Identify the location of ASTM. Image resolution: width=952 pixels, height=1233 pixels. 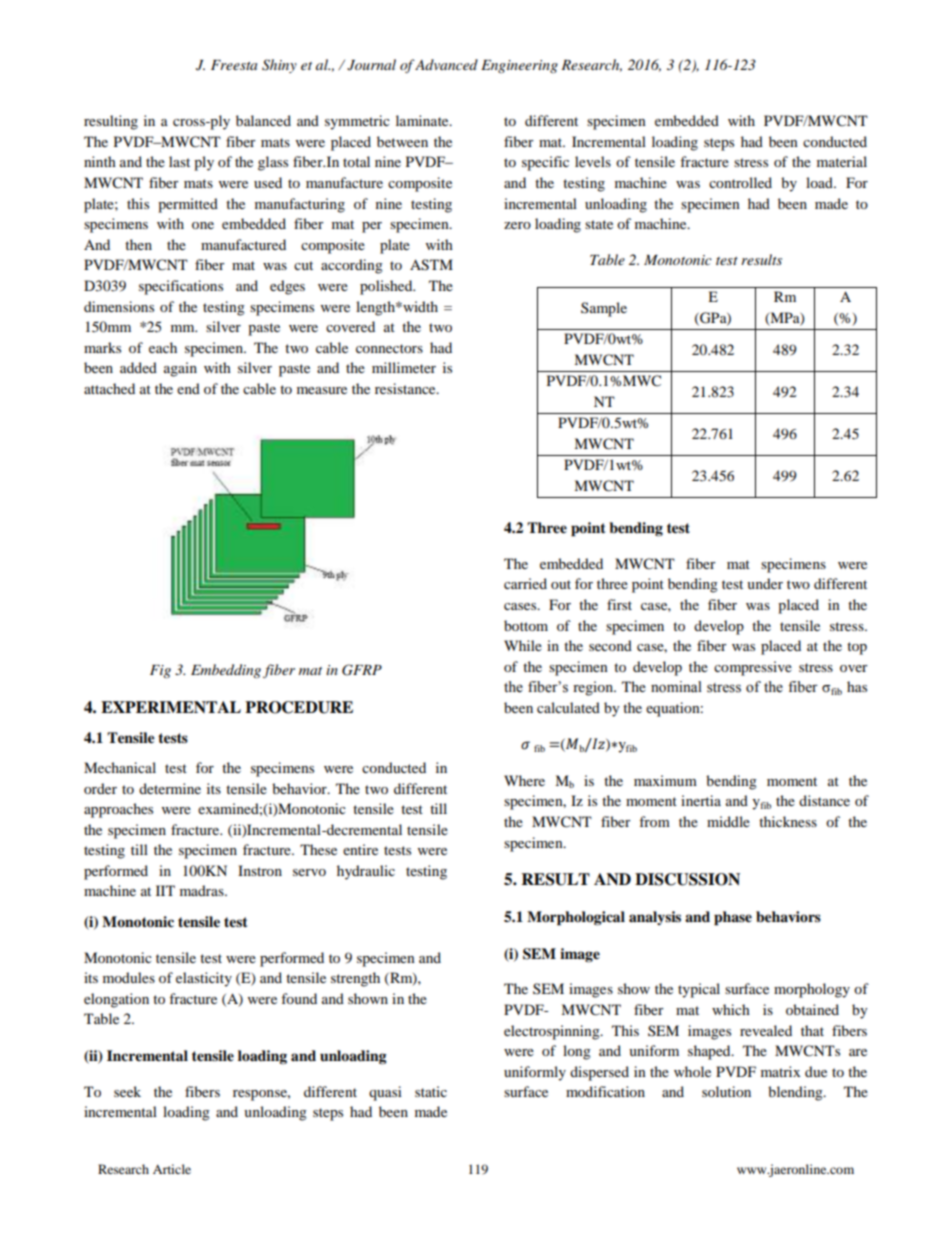
(431, 265).
